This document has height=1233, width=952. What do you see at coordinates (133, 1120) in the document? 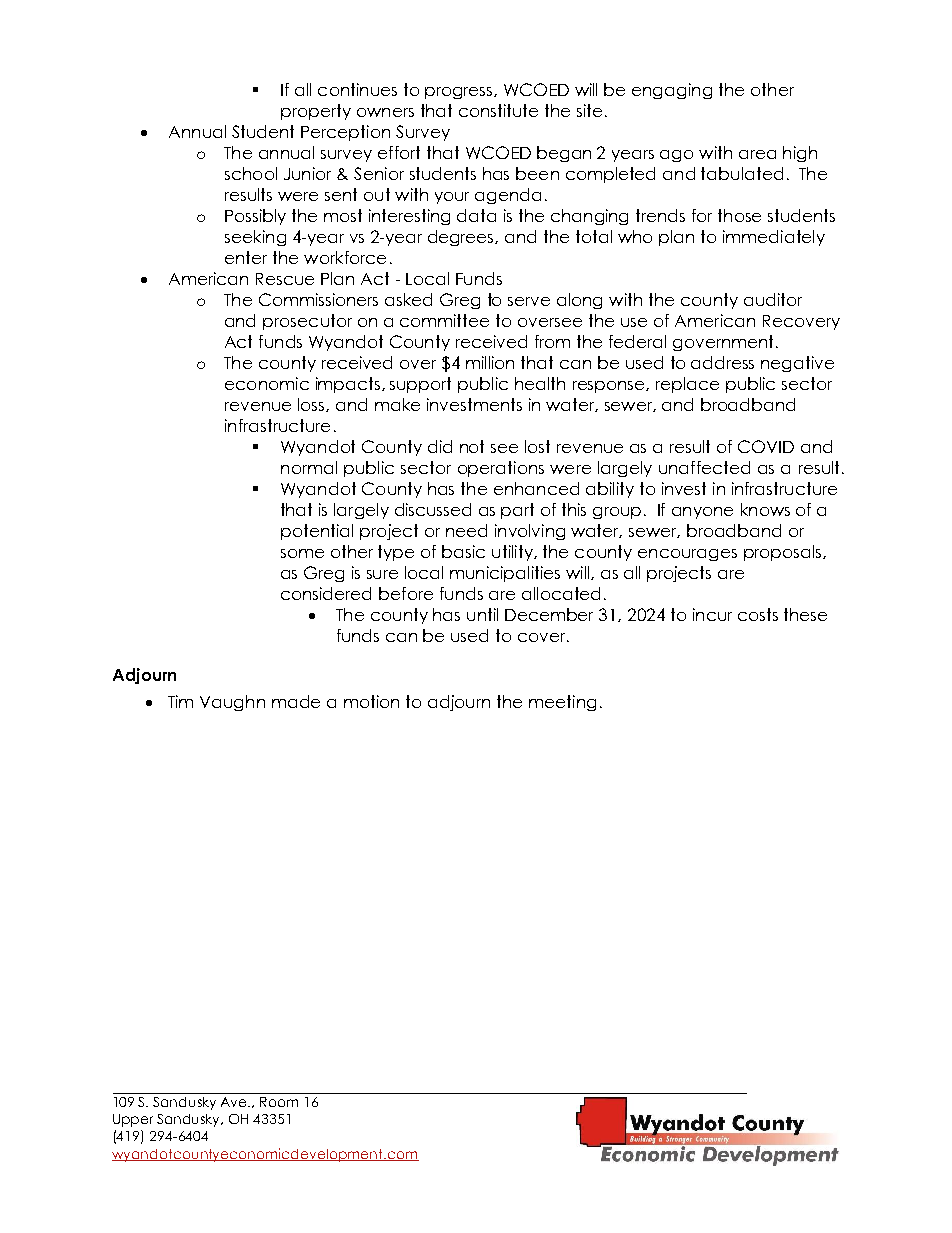
I see `Upper` at bounding box center [133, 1120].
